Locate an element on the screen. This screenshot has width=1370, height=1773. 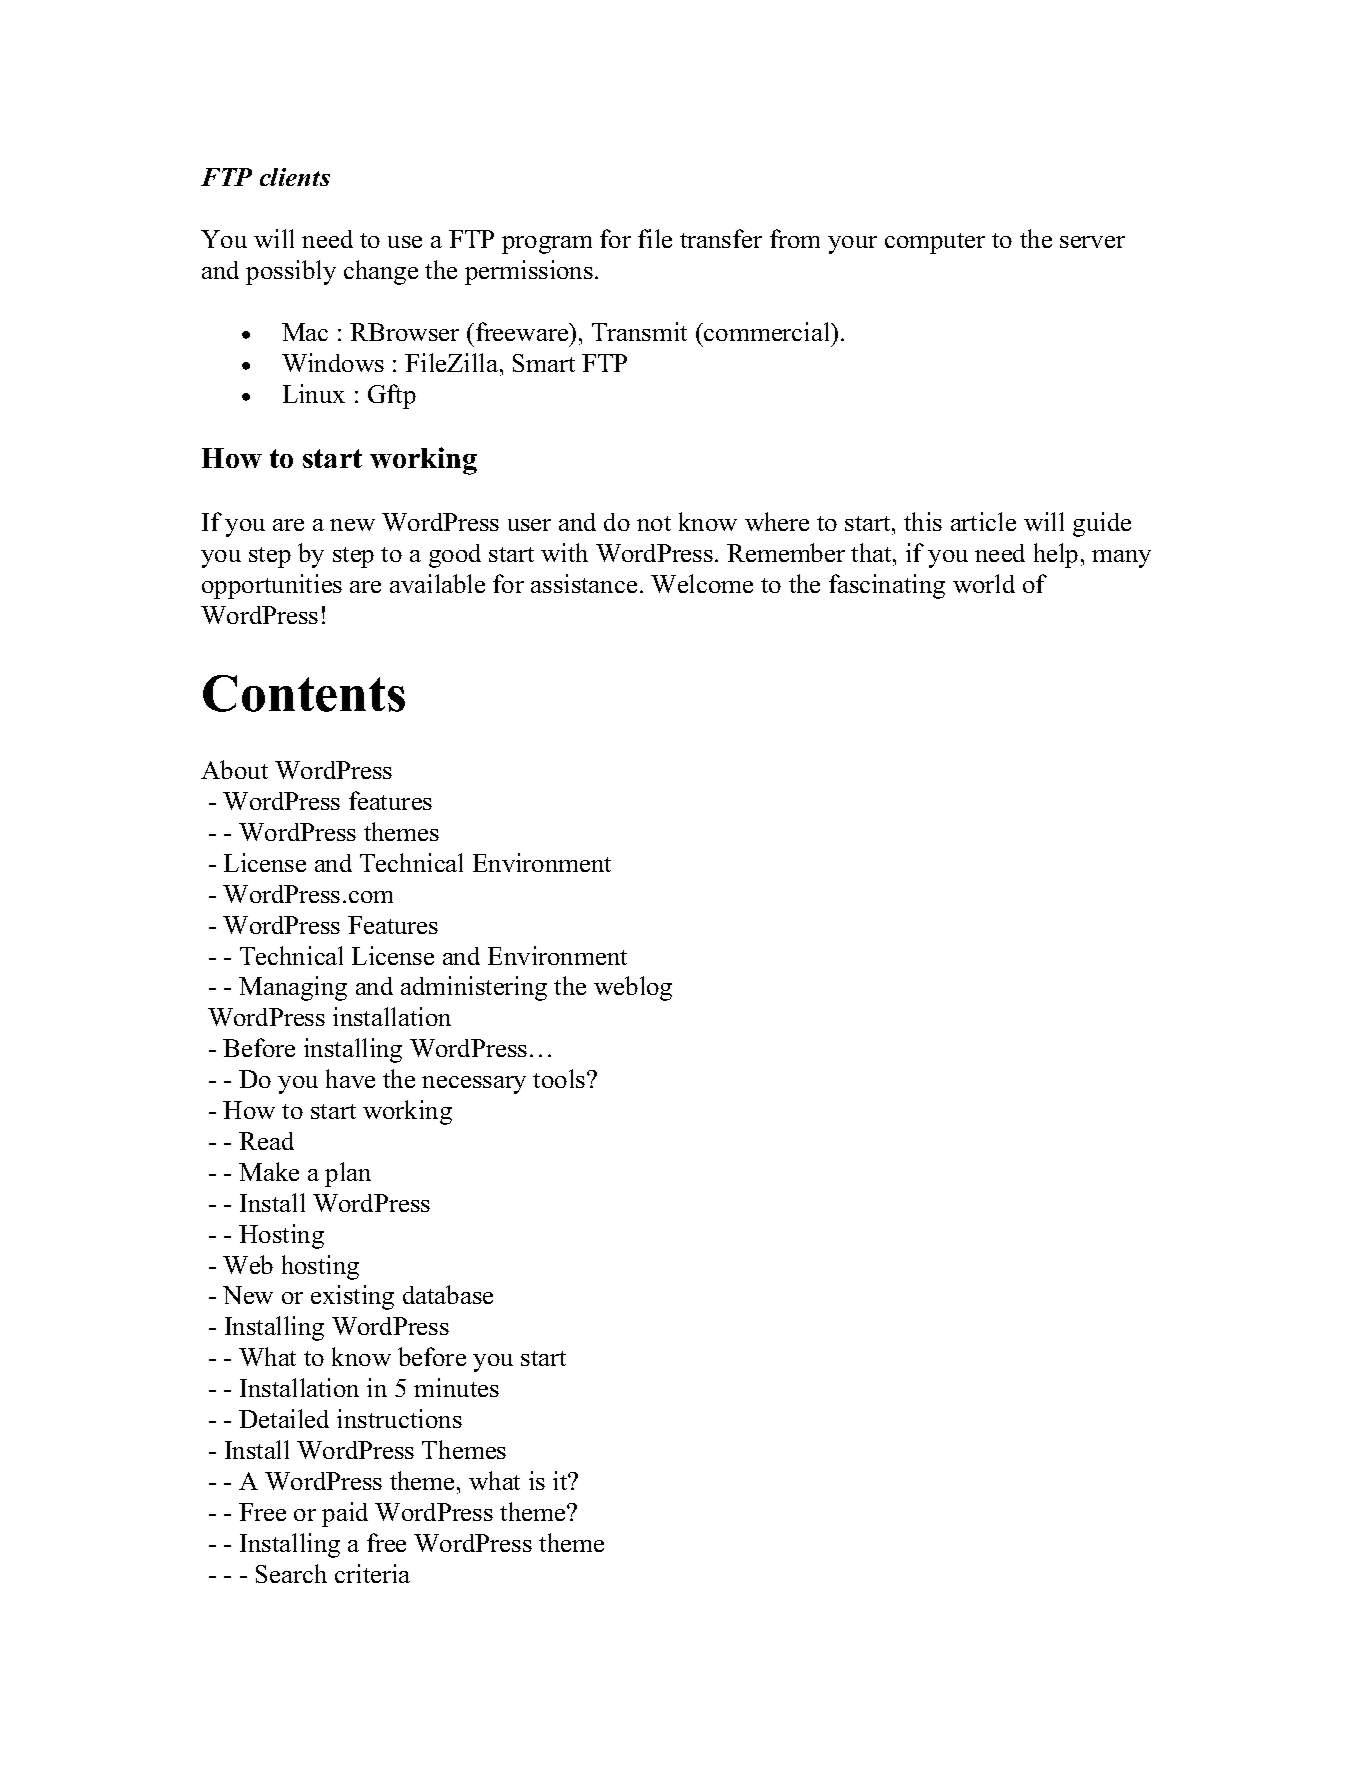
weblog is located at coordinates (633, 988).
